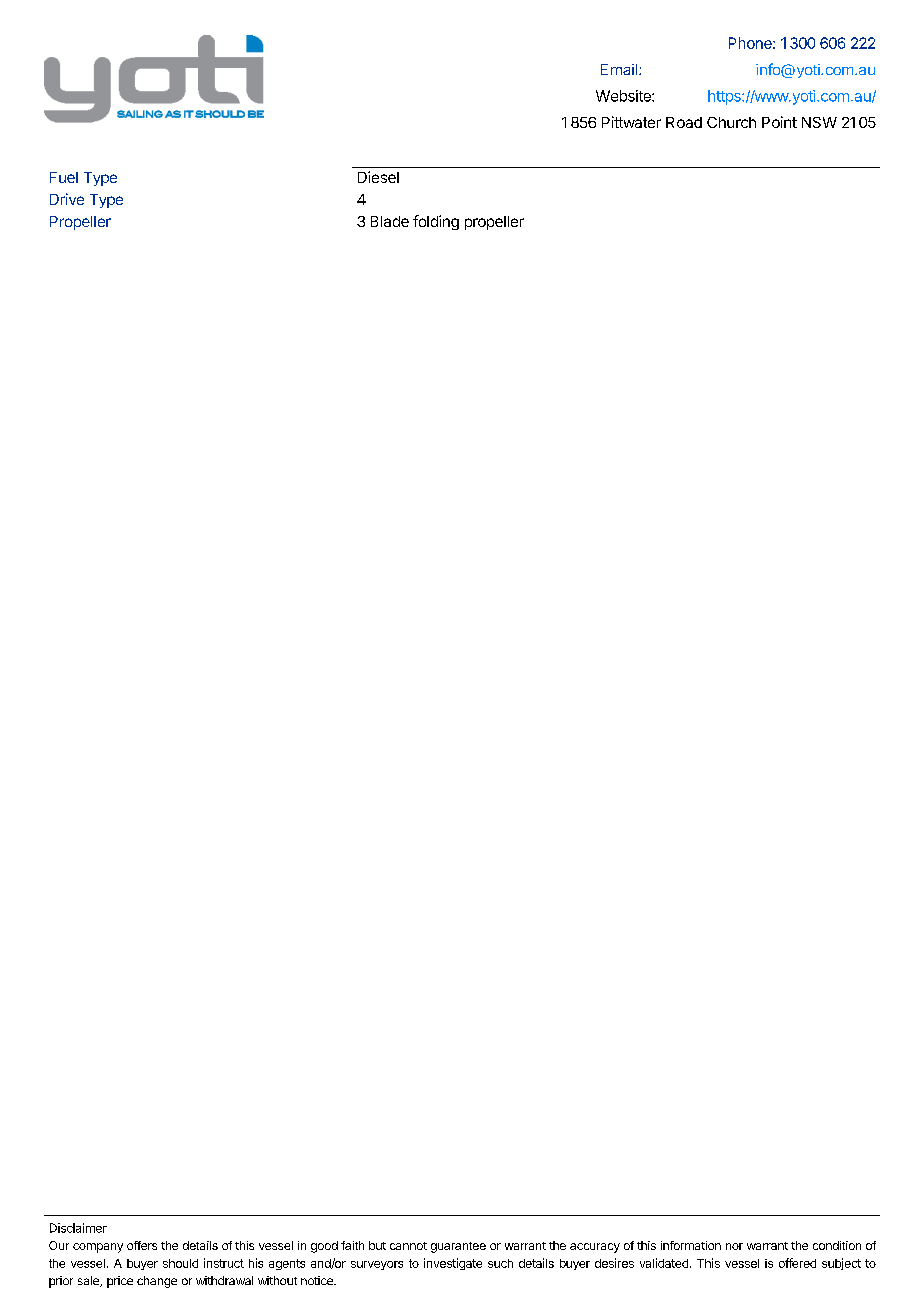  What do you see at coordinates (458, 1247) in the screenshot?
I see `guarantee` at bounding box center [458, 1247].
